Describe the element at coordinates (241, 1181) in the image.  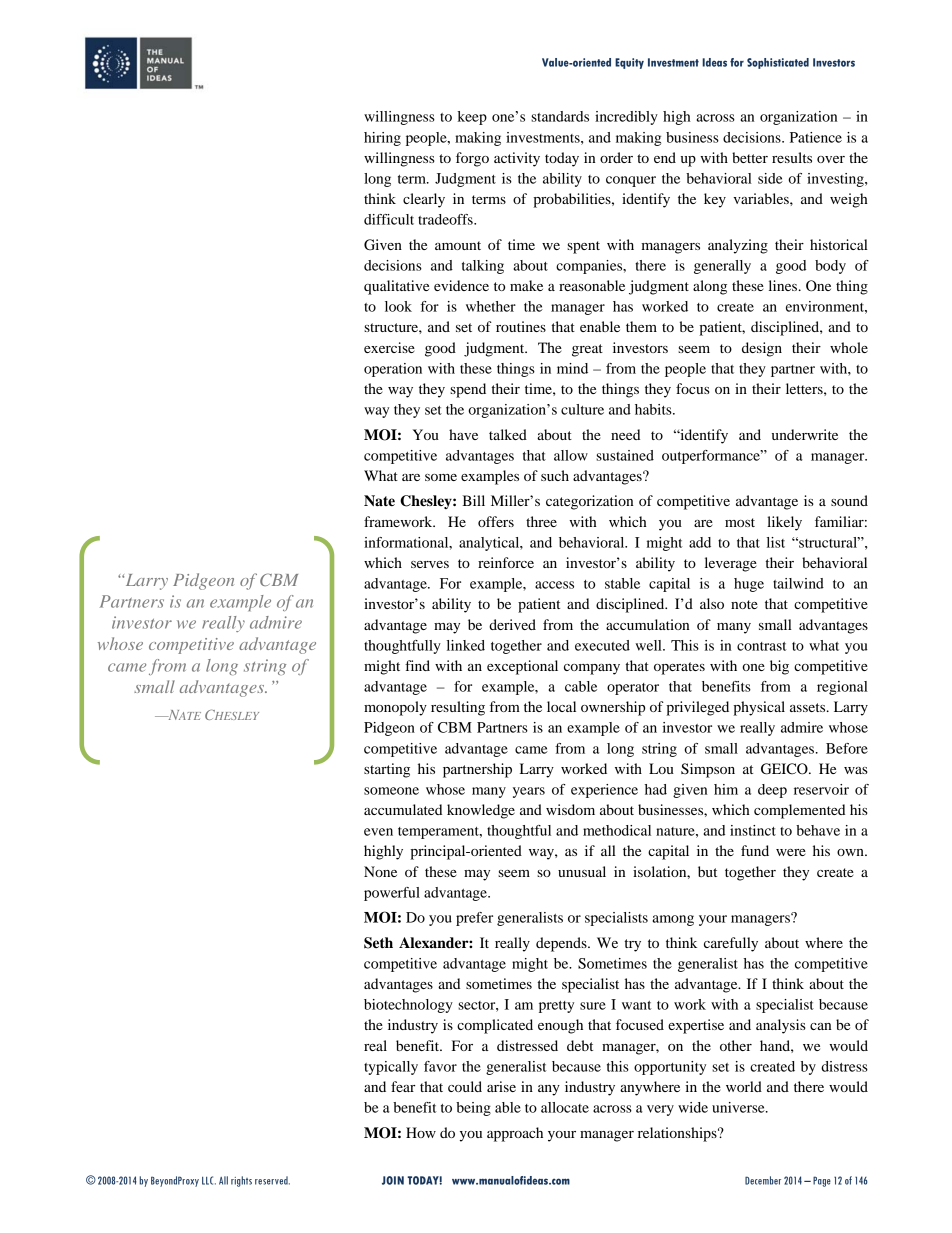
I see `rights` at that location.
